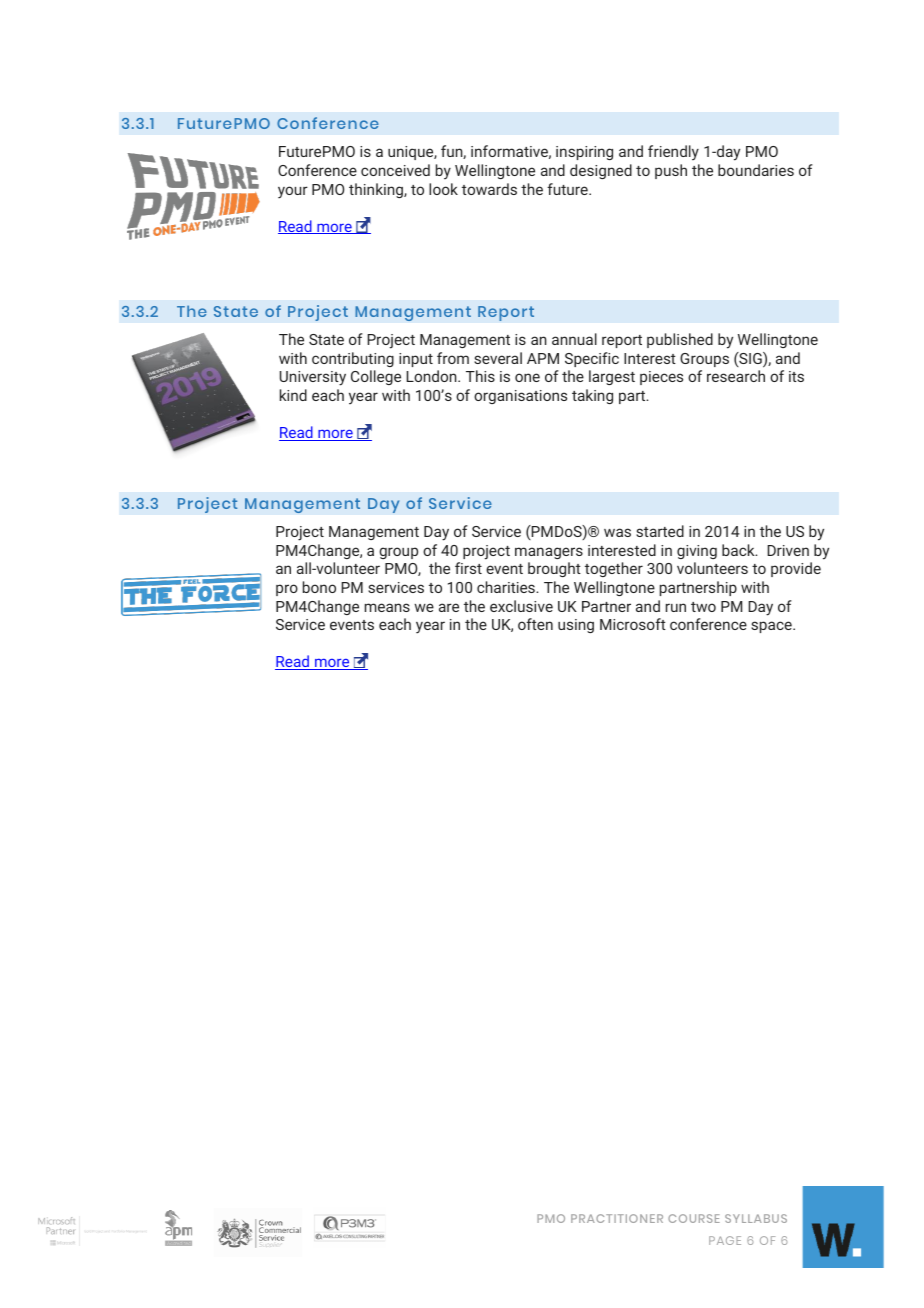 This page has height=1308, width=924. What do you see at coordinates (554, 569) in the page?
I see `brought` at bounding box center [554, 569].
